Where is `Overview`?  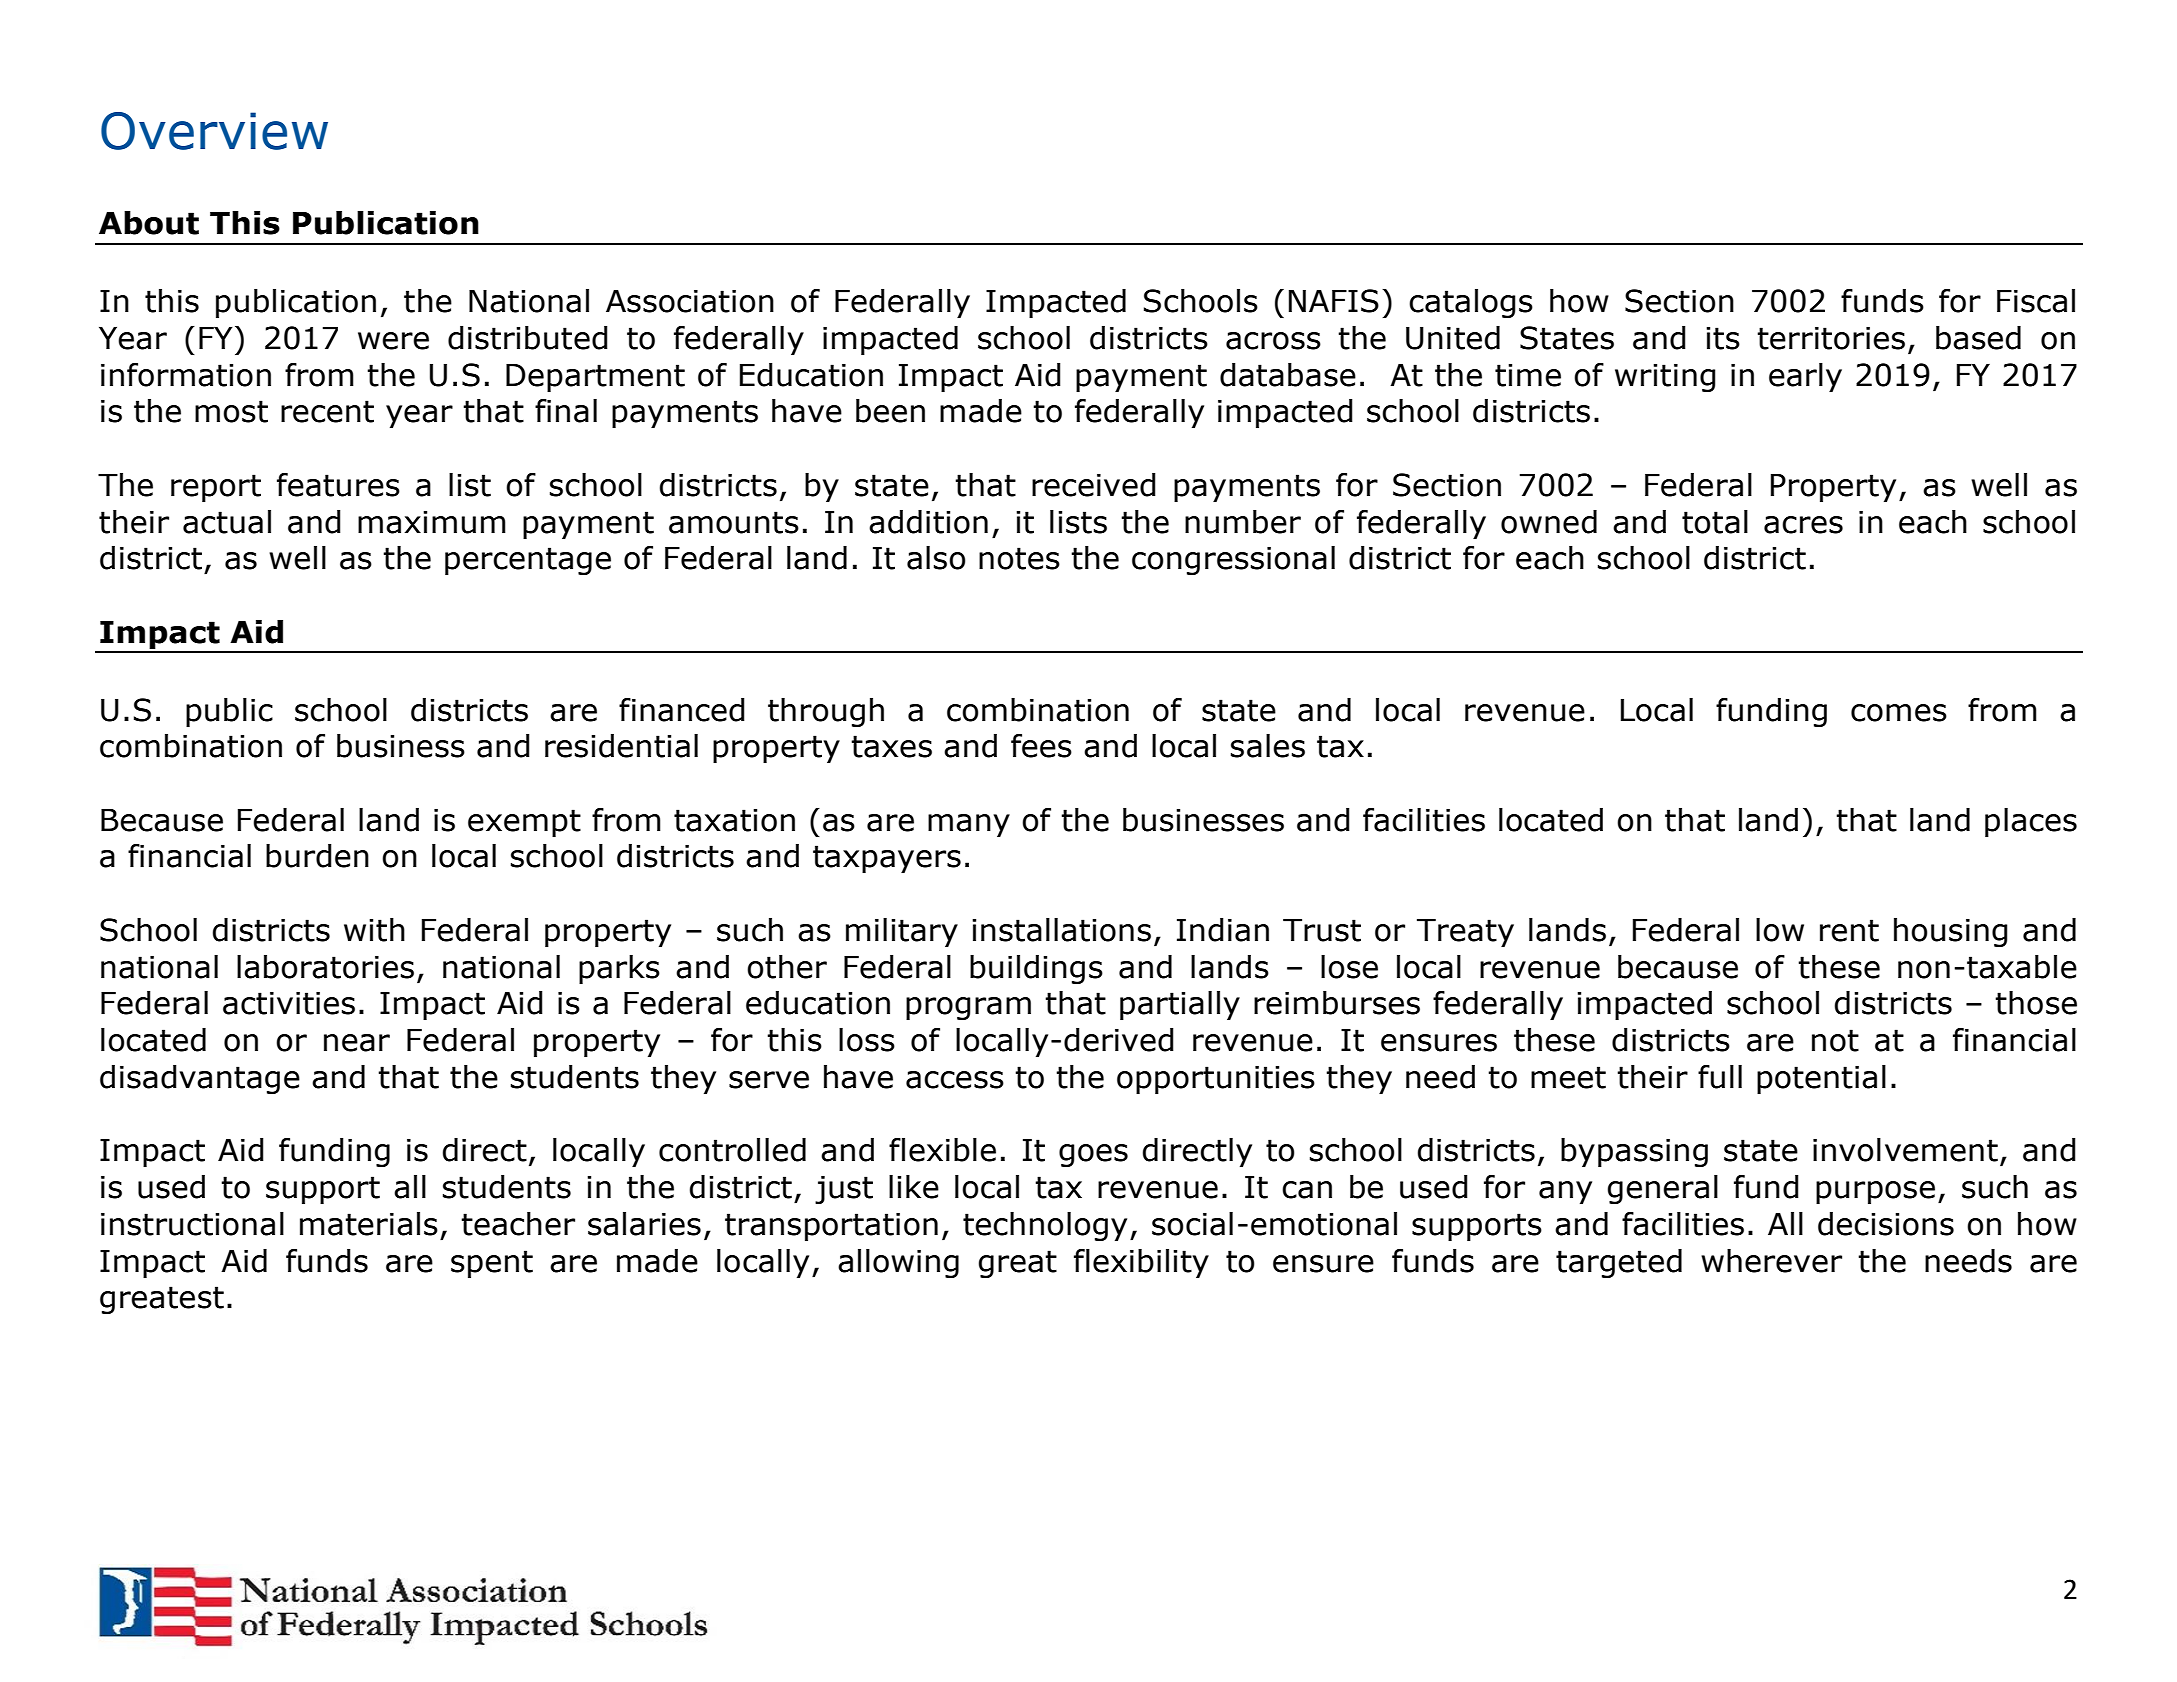
Overview is located at coordinates (214, 131).
